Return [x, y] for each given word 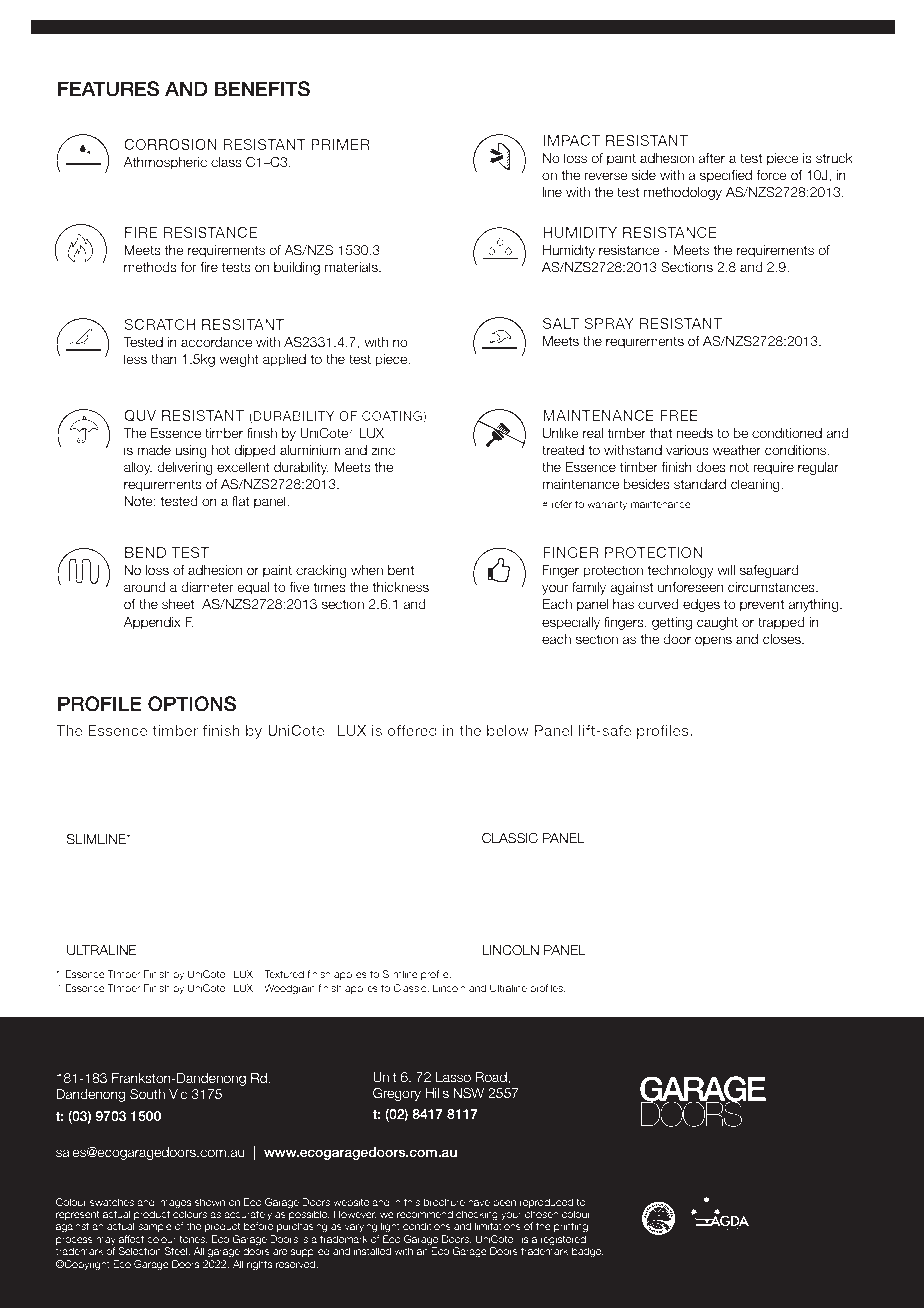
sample [155, 1227]
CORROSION [170, 144]
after [711, 158]
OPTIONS [192, 704]
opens [713, 641]
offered [412, 730]
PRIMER [340, 144]
